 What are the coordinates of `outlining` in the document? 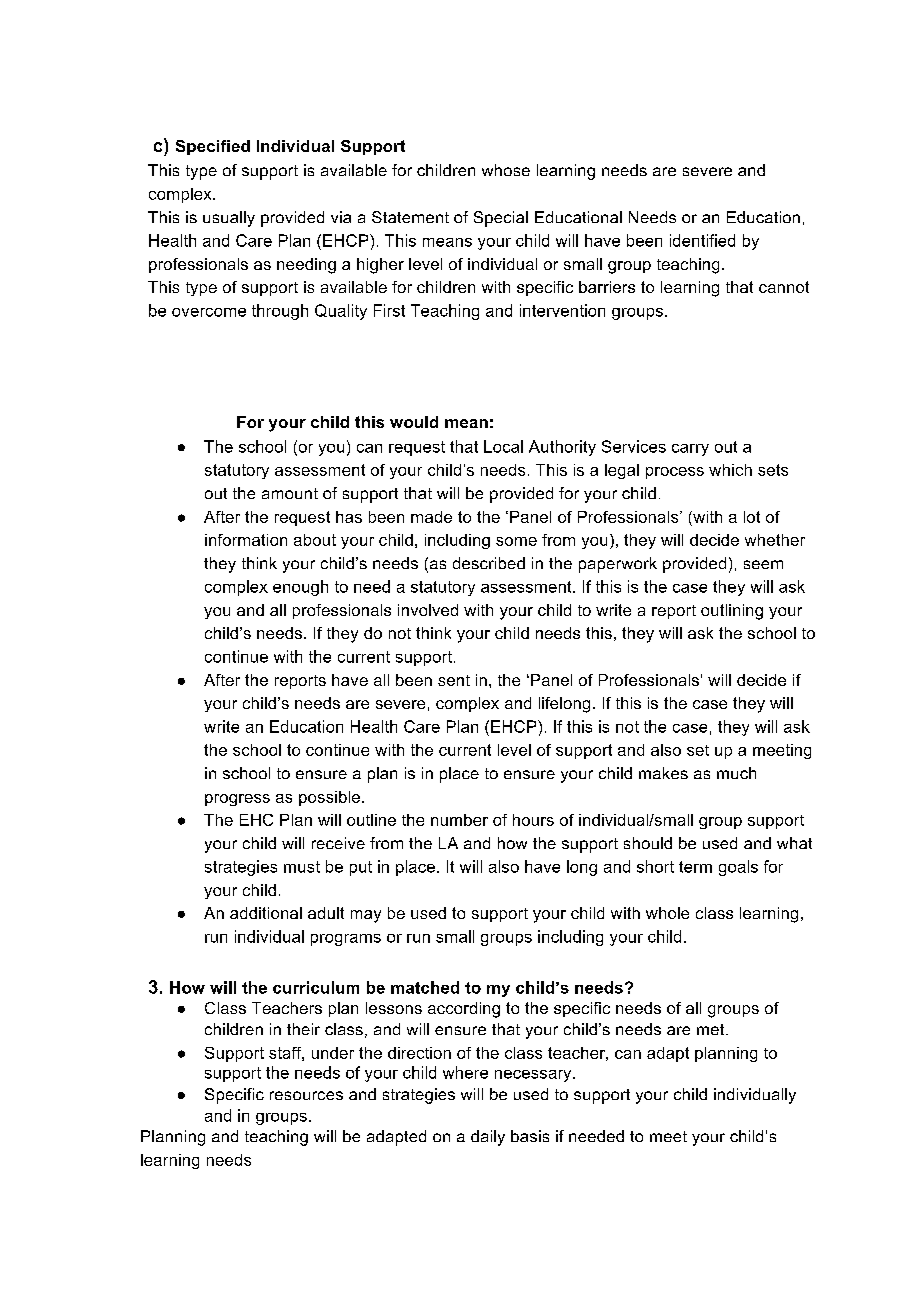 It's located at (732, 612).
